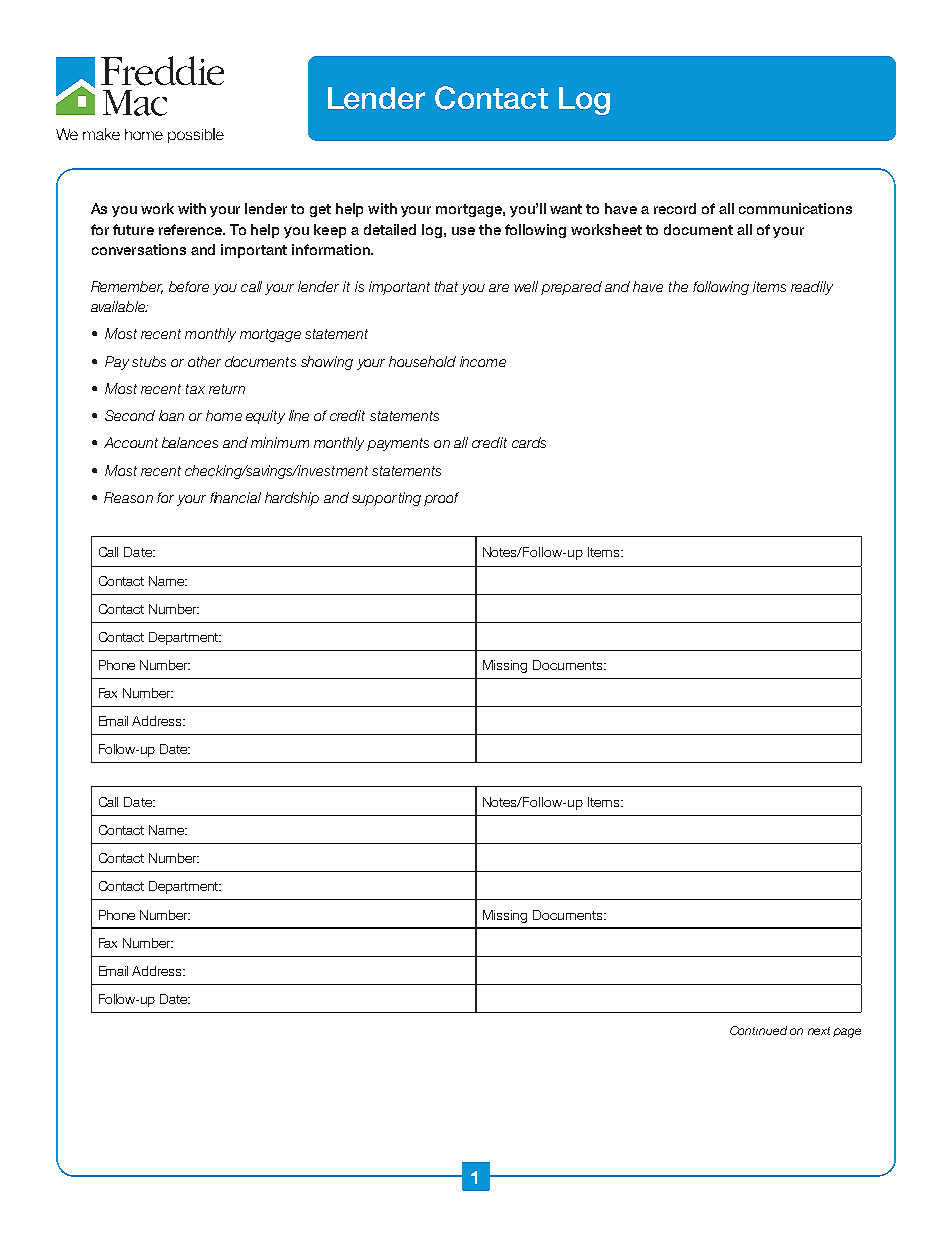 Image resolution: width=952 pixels, height=1233 pixels. I want to click on reference, so click(192, 229).
